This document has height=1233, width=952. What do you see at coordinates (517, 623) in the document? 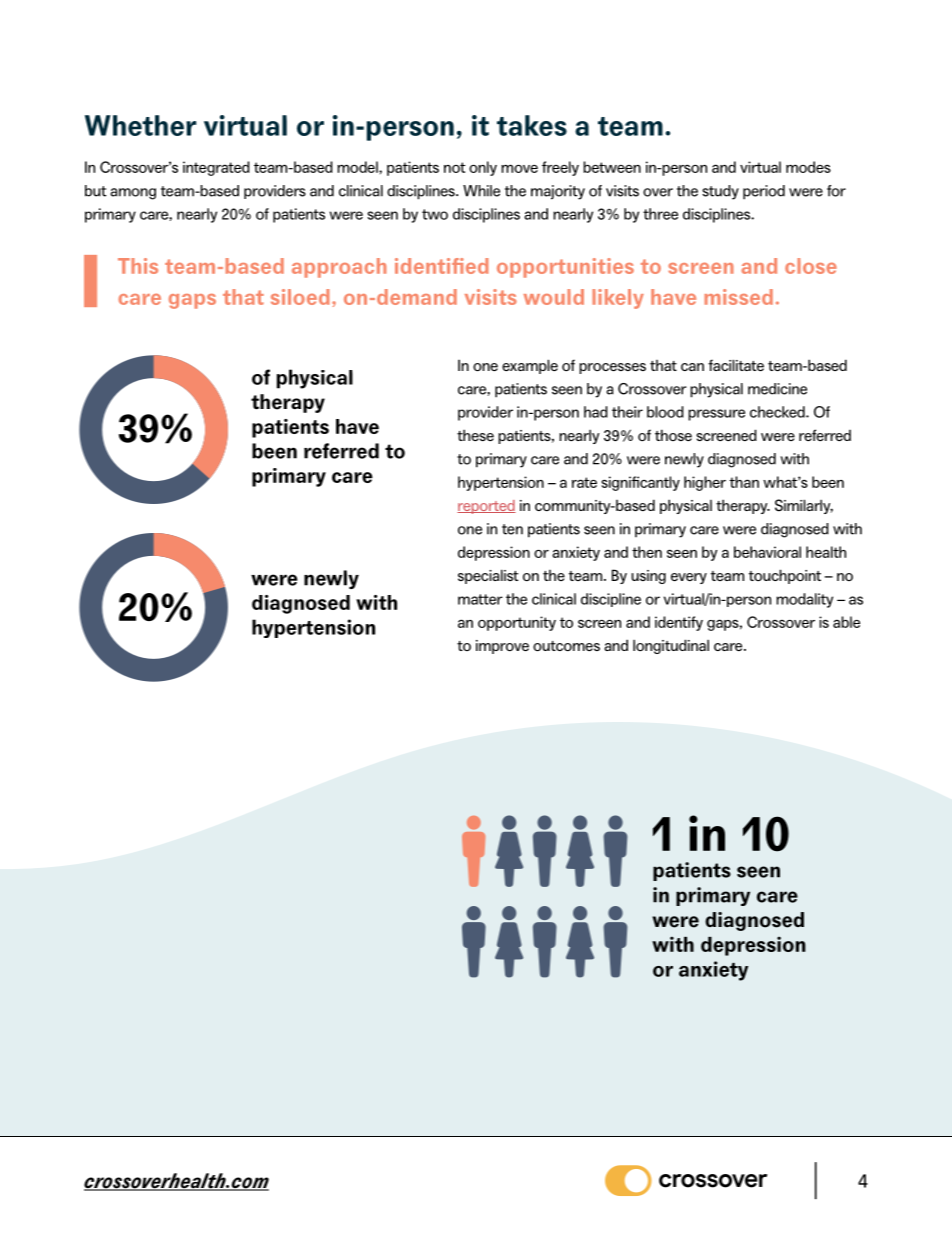
I see `opportunity` at bounding box center [517, 623].
